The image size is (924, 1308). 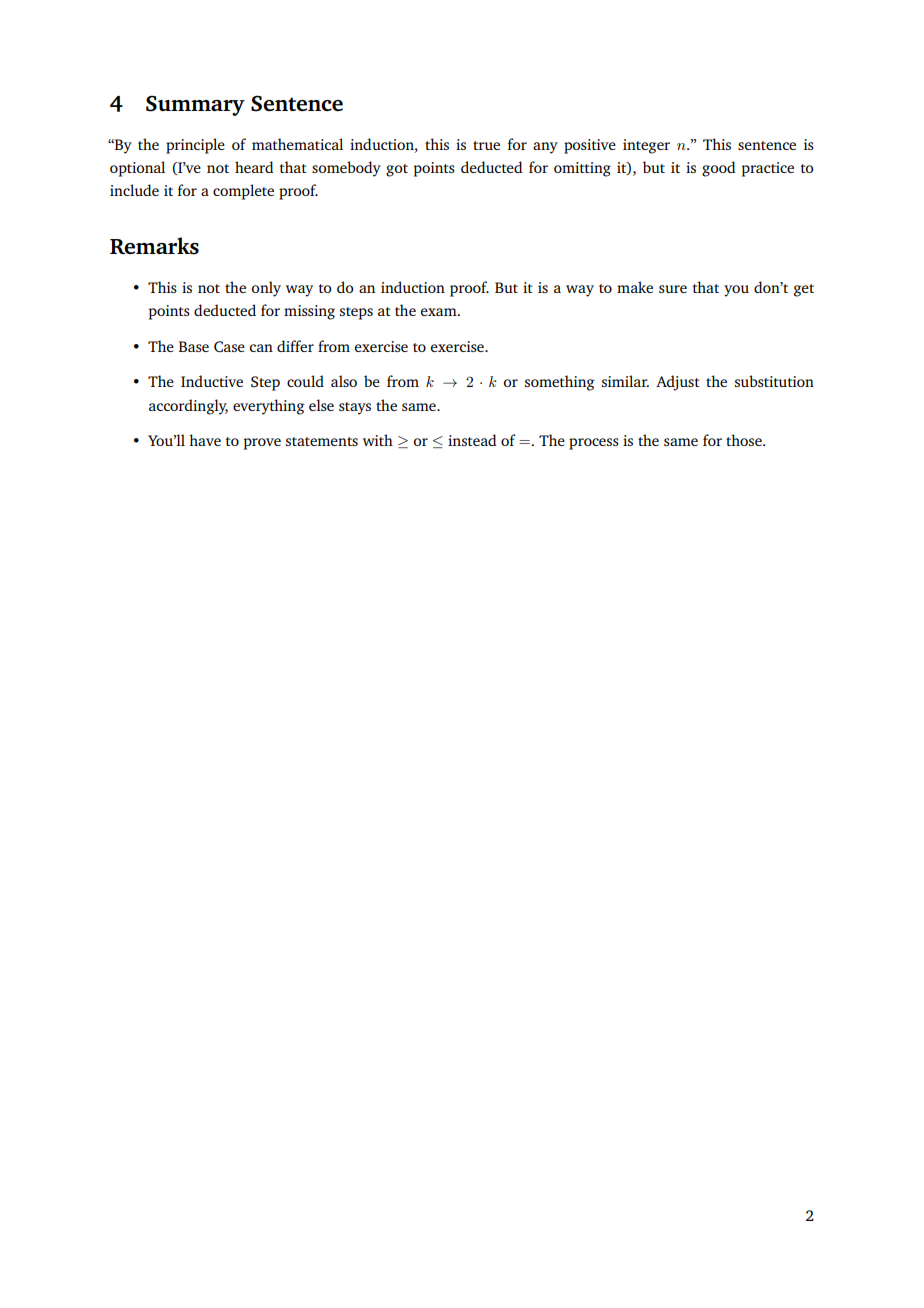 What do you see at coordinates (195, 105) in the document?
I see `Summary` at bounding box center [195, 105].
